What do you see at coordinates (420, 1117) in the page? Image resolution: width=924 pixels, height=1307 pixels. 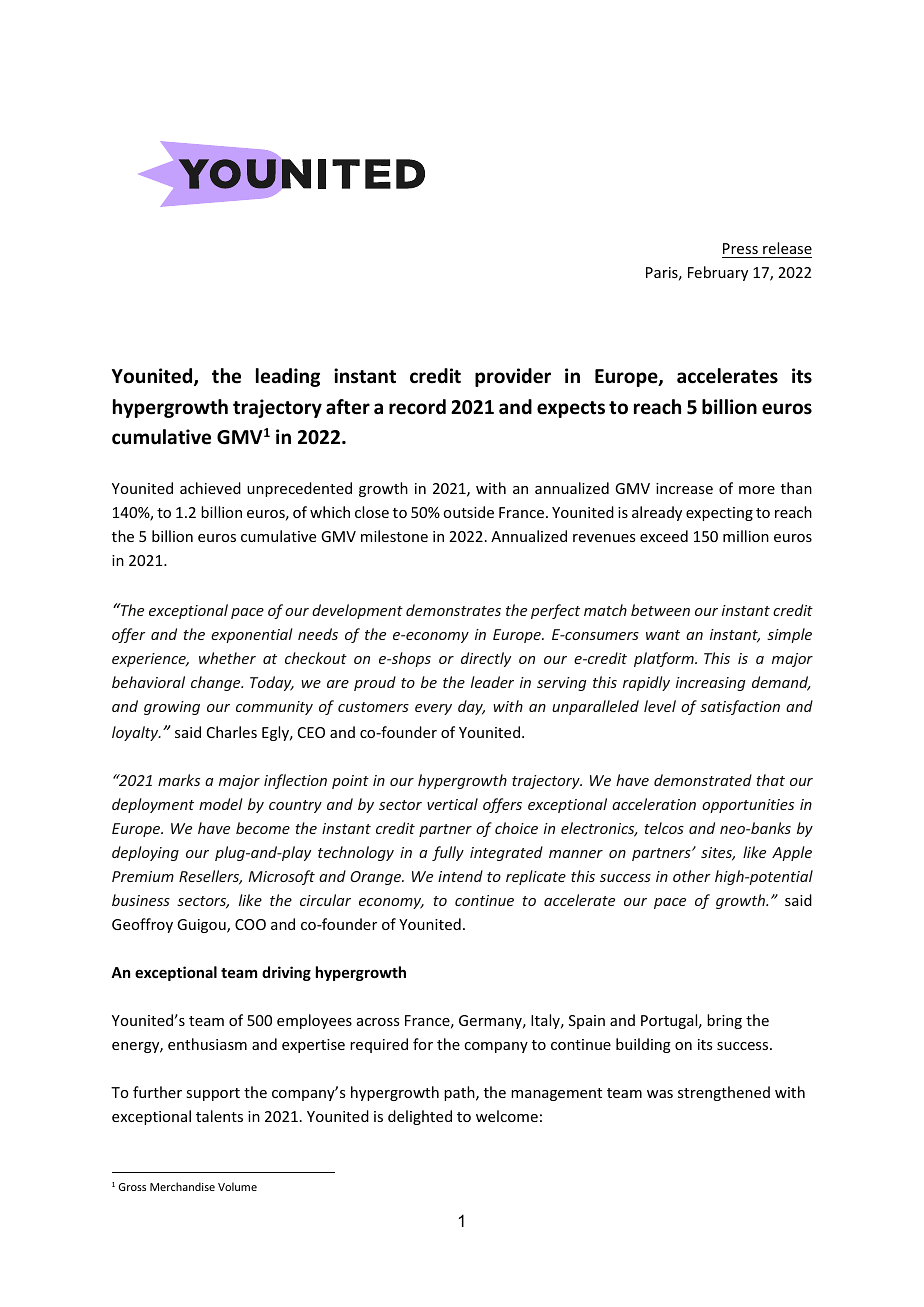 I see `delighted` at bounding box center [420, 1117].
